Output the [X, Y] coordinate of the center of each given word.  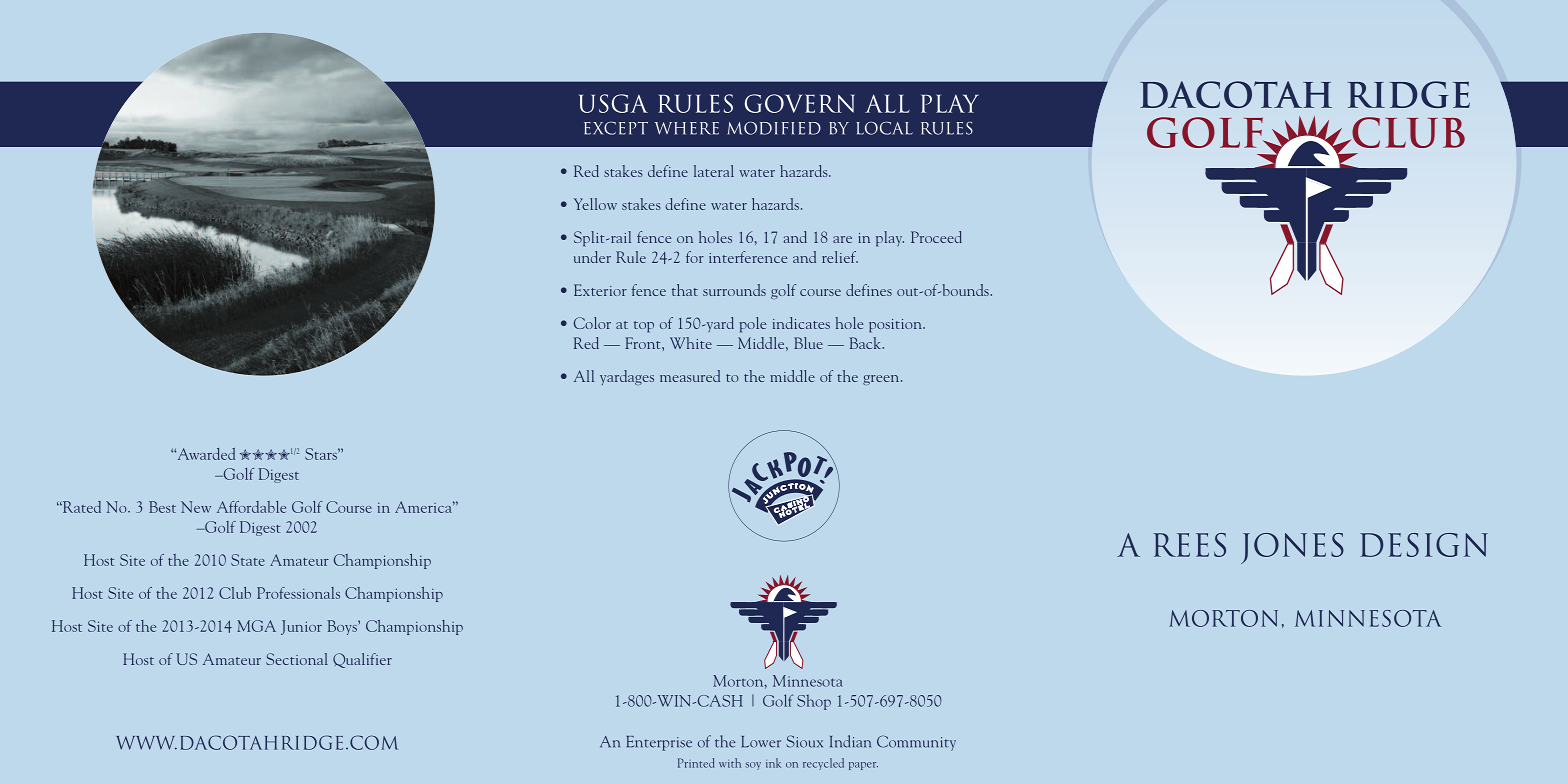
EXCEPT [616, 128]
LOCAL [885, 128]
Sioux [804, 741]
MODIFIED [774, 128]
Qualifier [362, 660]
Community [916, 743]
